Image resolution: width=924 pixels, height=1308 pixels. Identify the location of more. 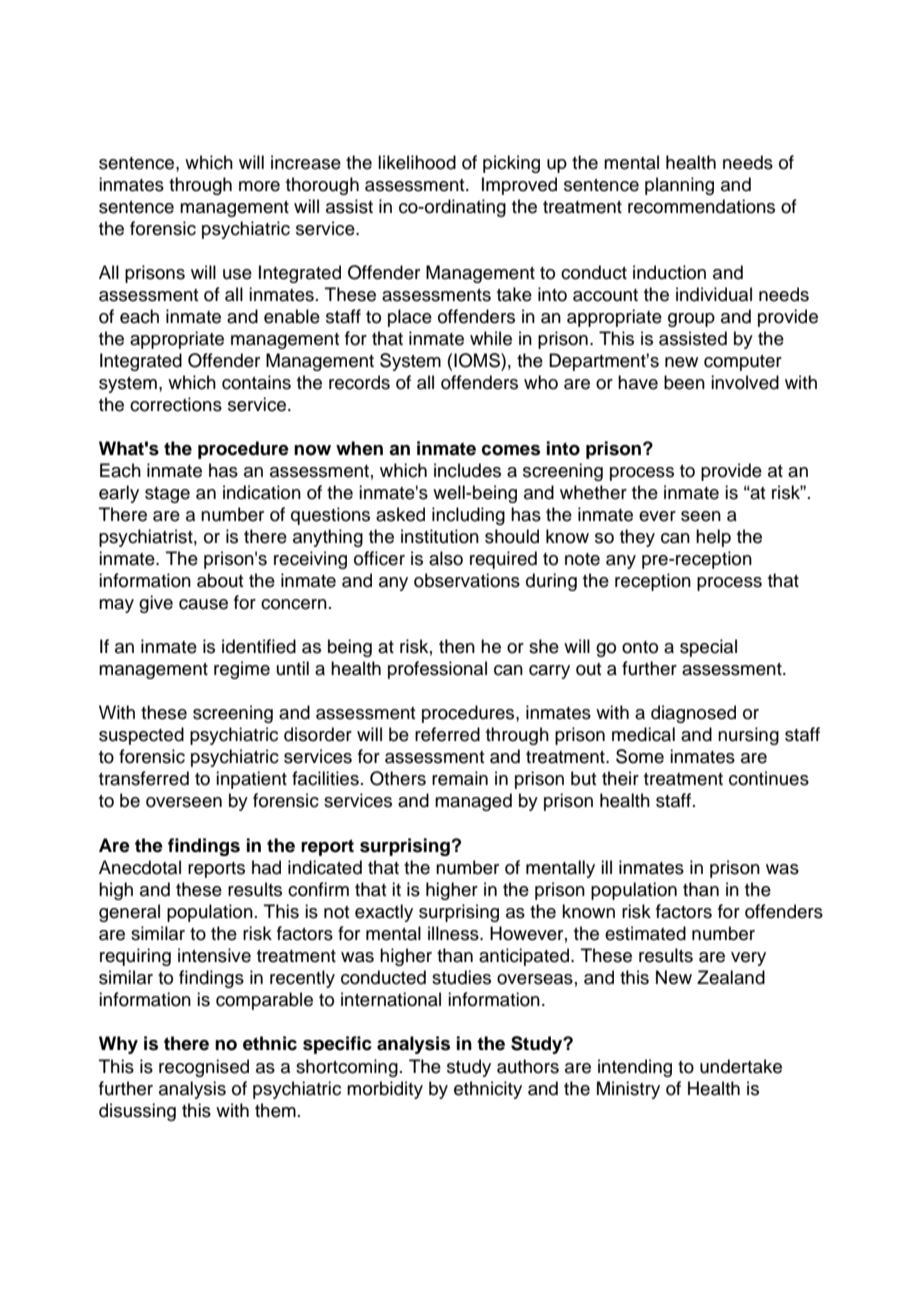
(259, 186).
